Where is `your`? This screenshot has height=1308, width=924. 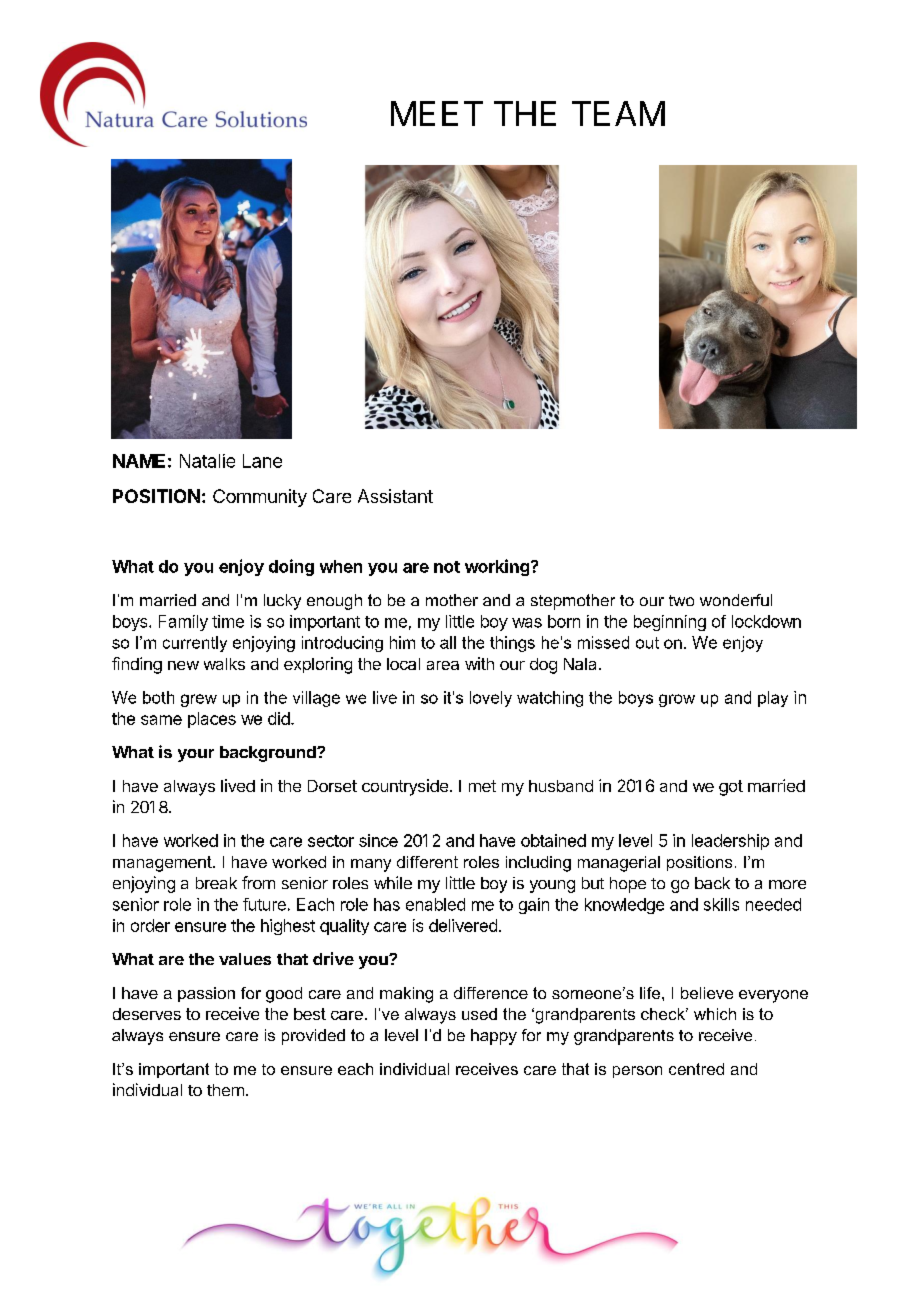 your is located at coordinates (196, 755).
